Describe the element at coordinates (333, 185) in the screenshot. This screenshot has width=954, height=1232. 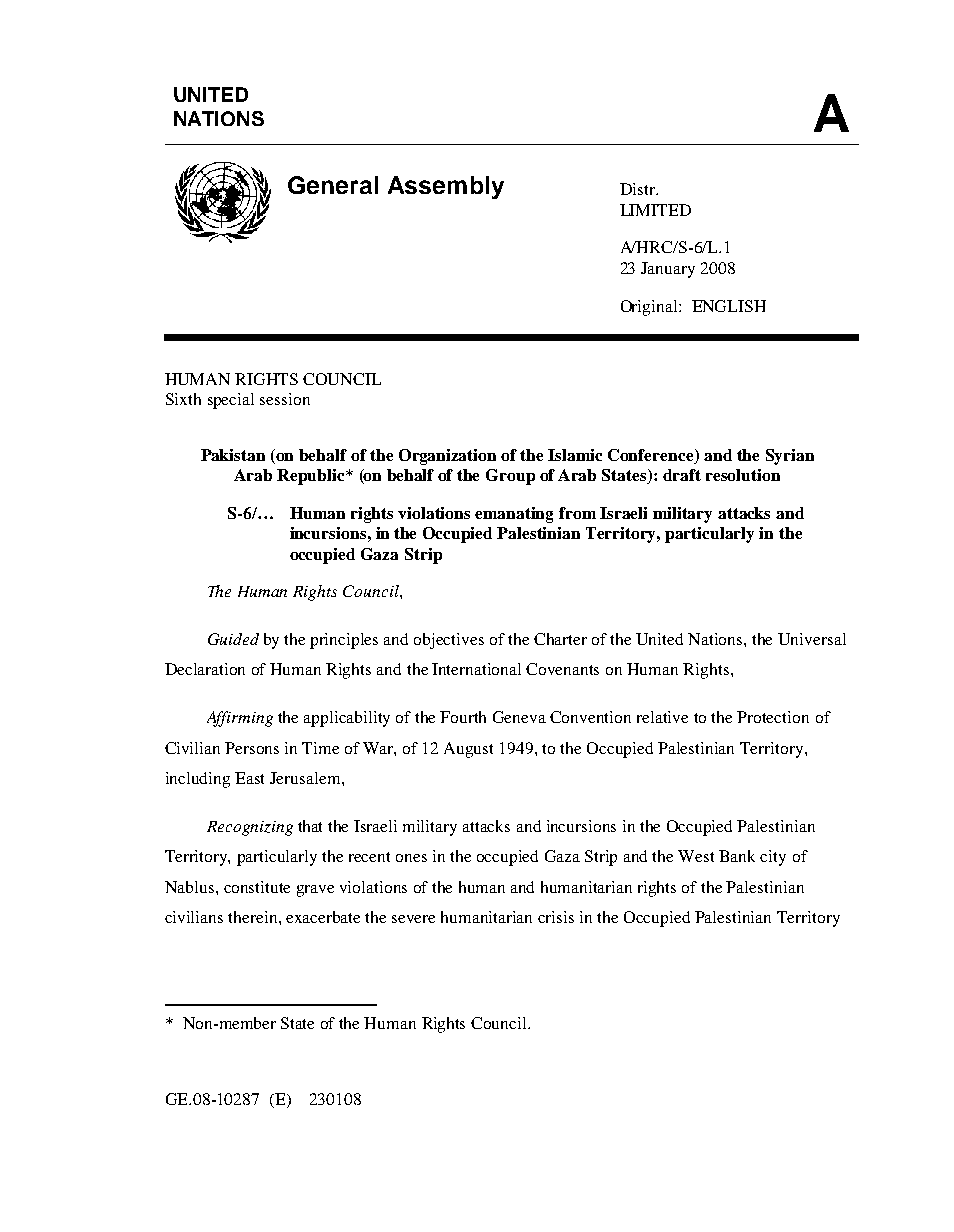
I see `General` at that location.
